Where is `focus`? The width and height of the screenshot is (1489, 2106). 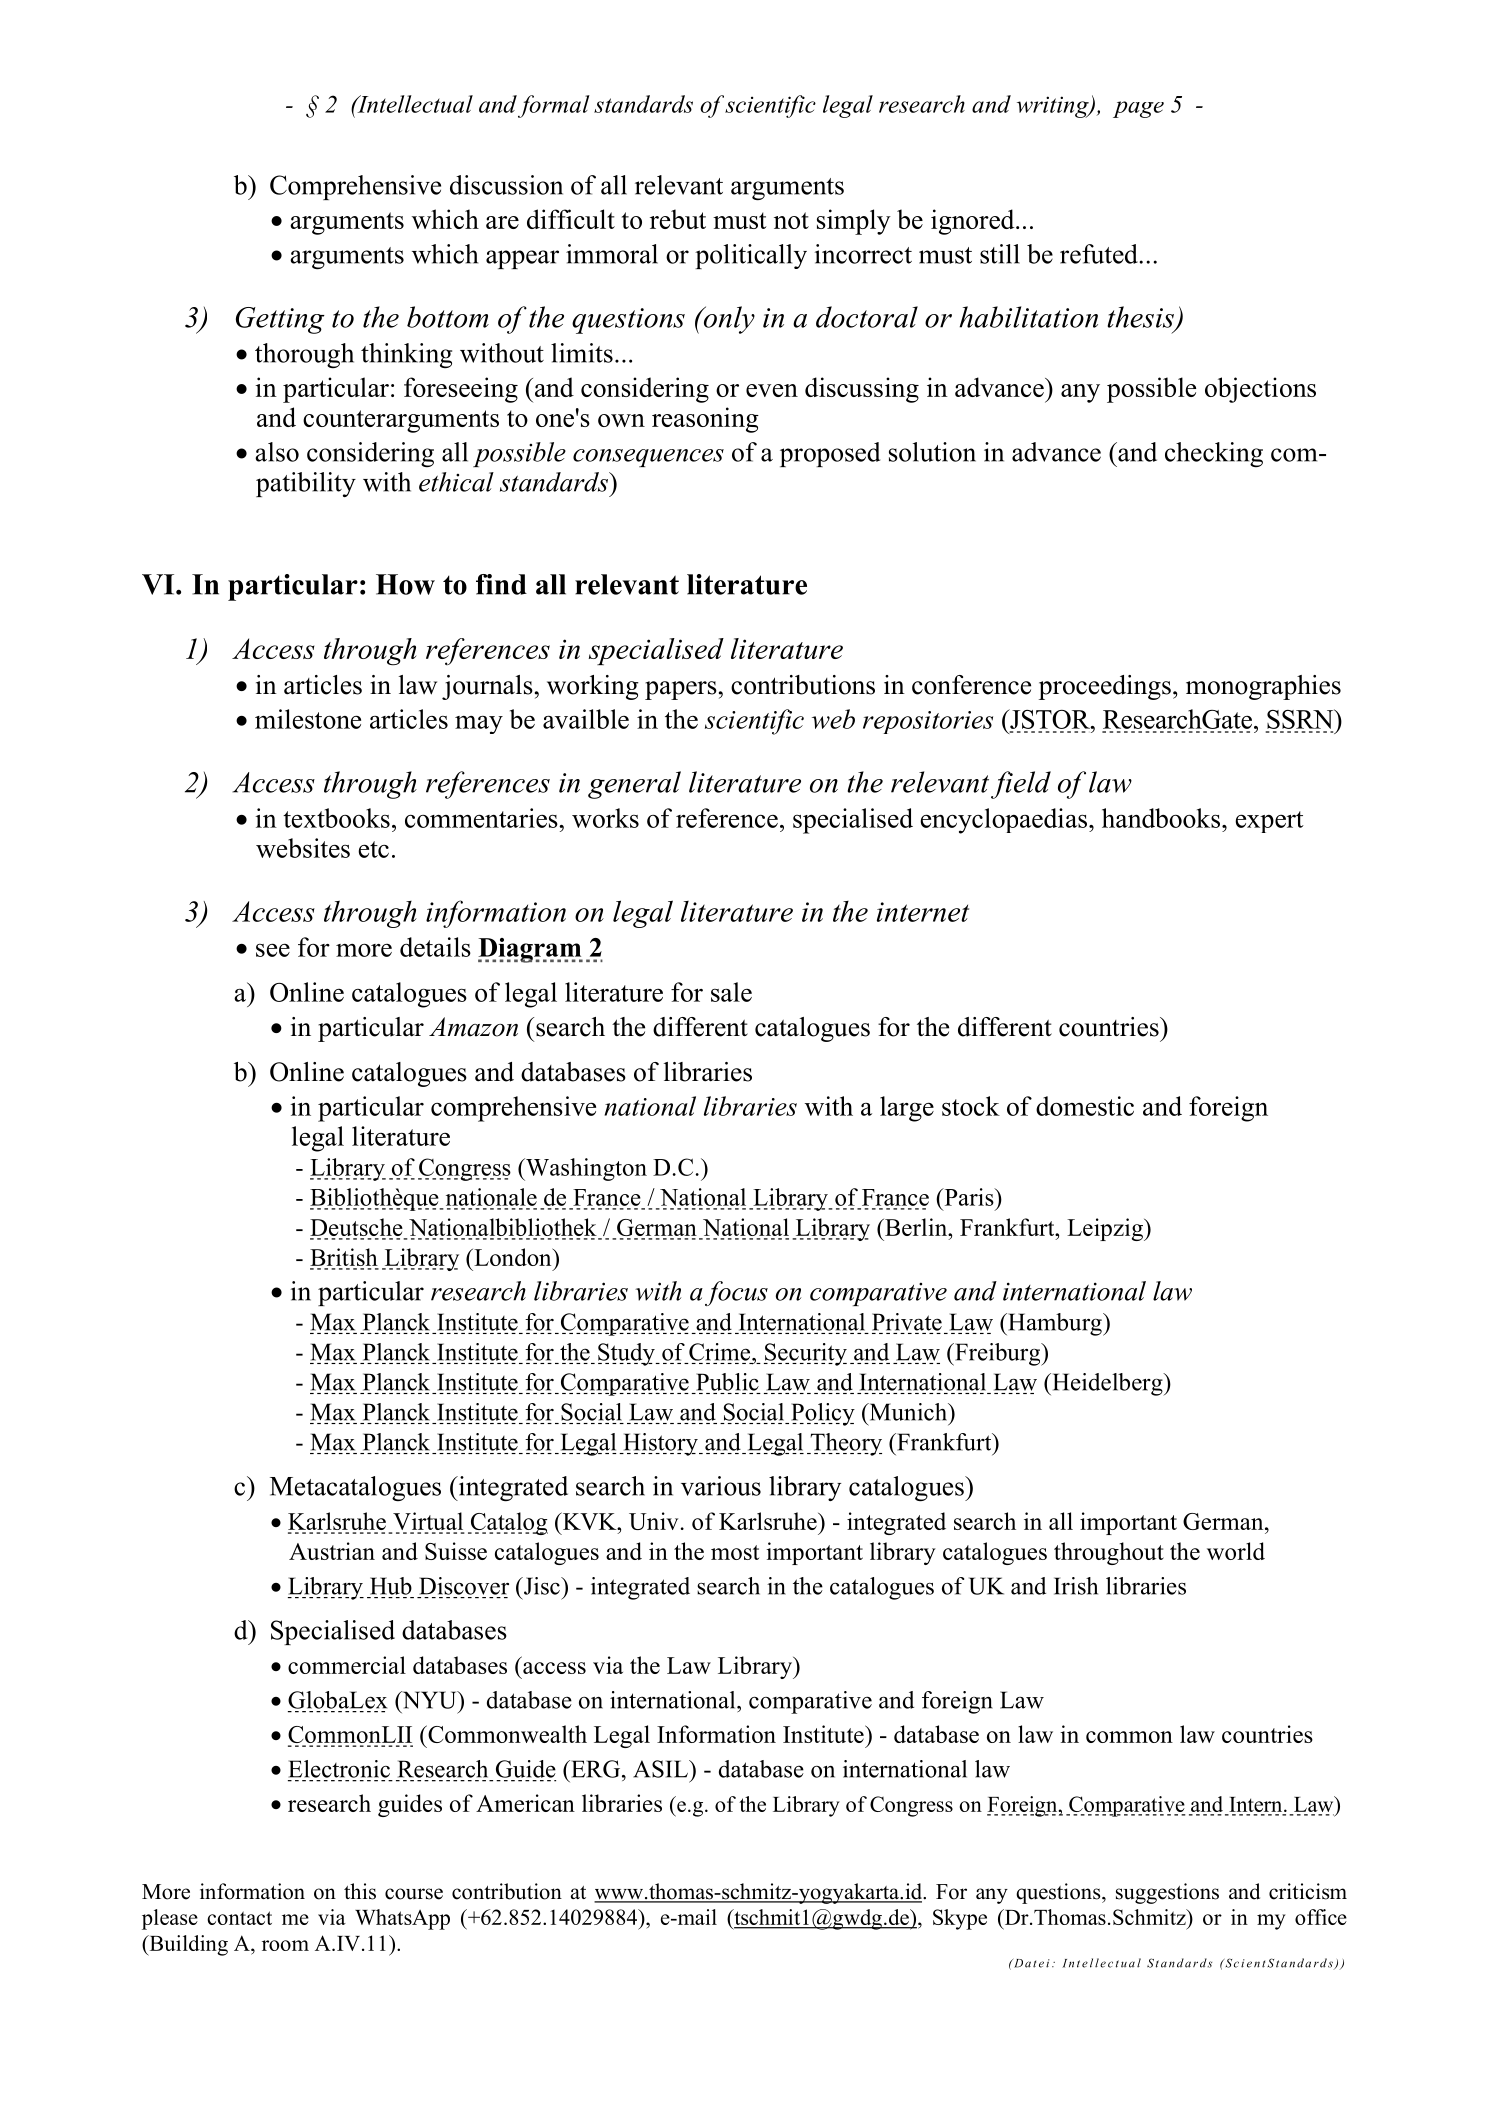 focus is located at coordinates (736, 1293).
